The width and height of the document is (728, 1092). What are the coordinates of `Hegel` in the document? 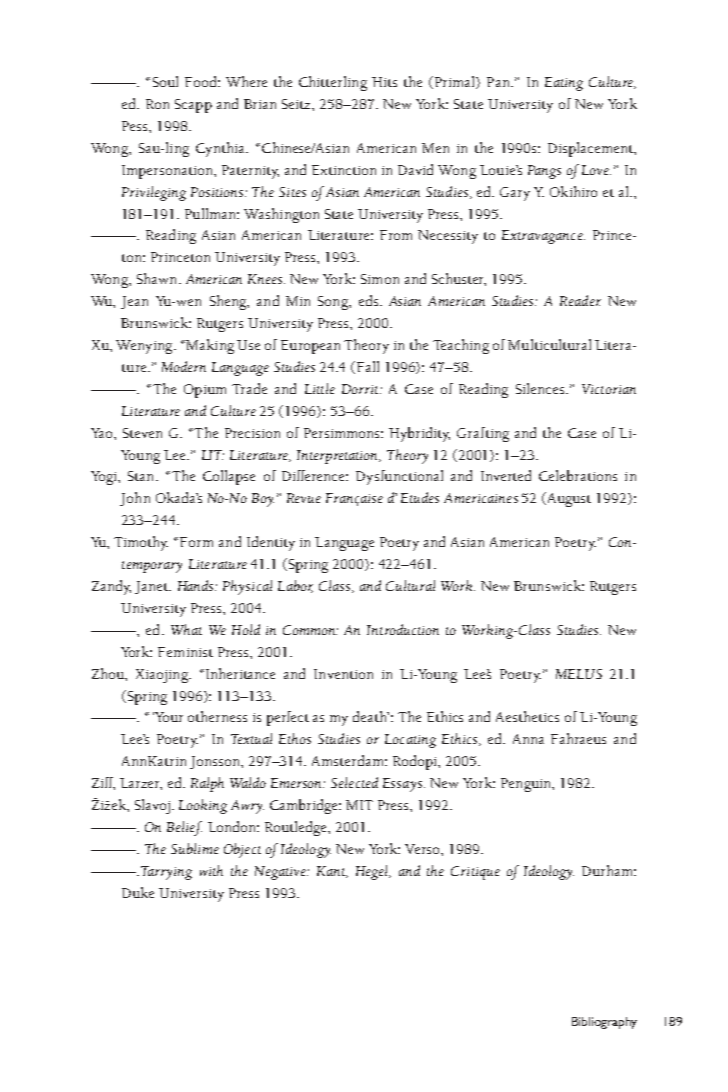 It's located at (373, 872).
